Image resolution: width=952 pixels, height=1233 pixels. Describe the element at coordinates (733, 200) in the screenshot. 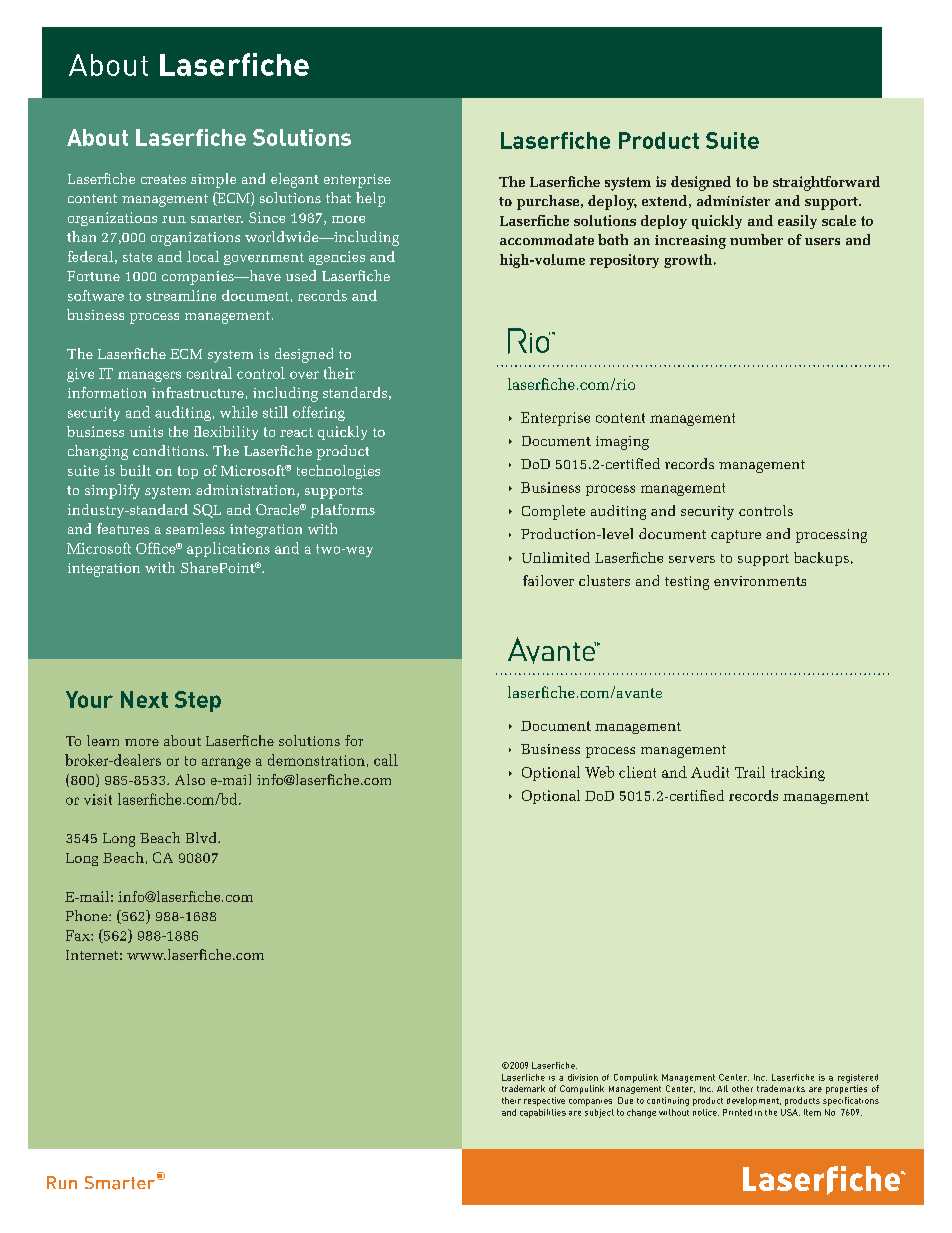

I see `administer` at that location.
